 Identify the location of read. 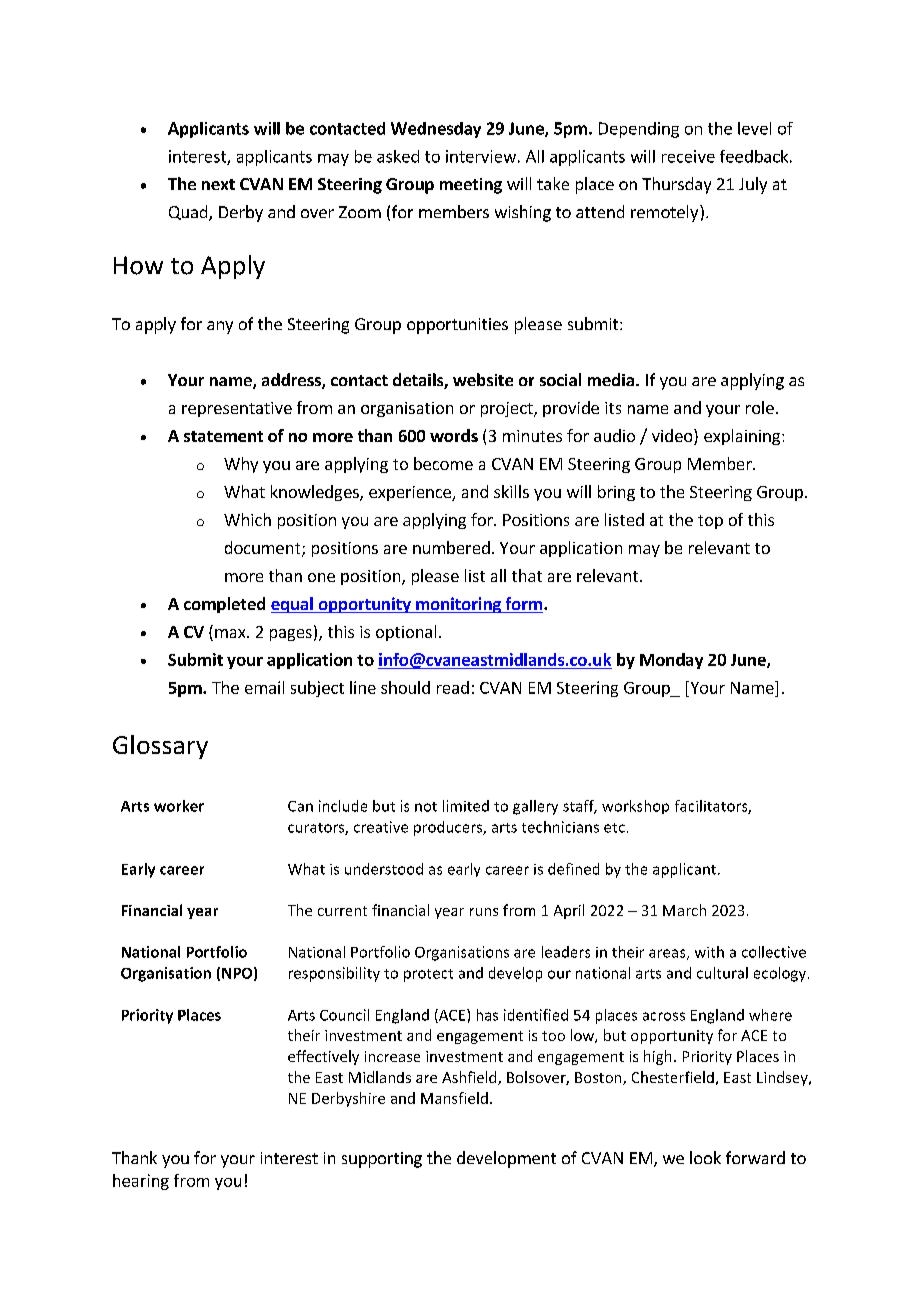
(453, 687).
